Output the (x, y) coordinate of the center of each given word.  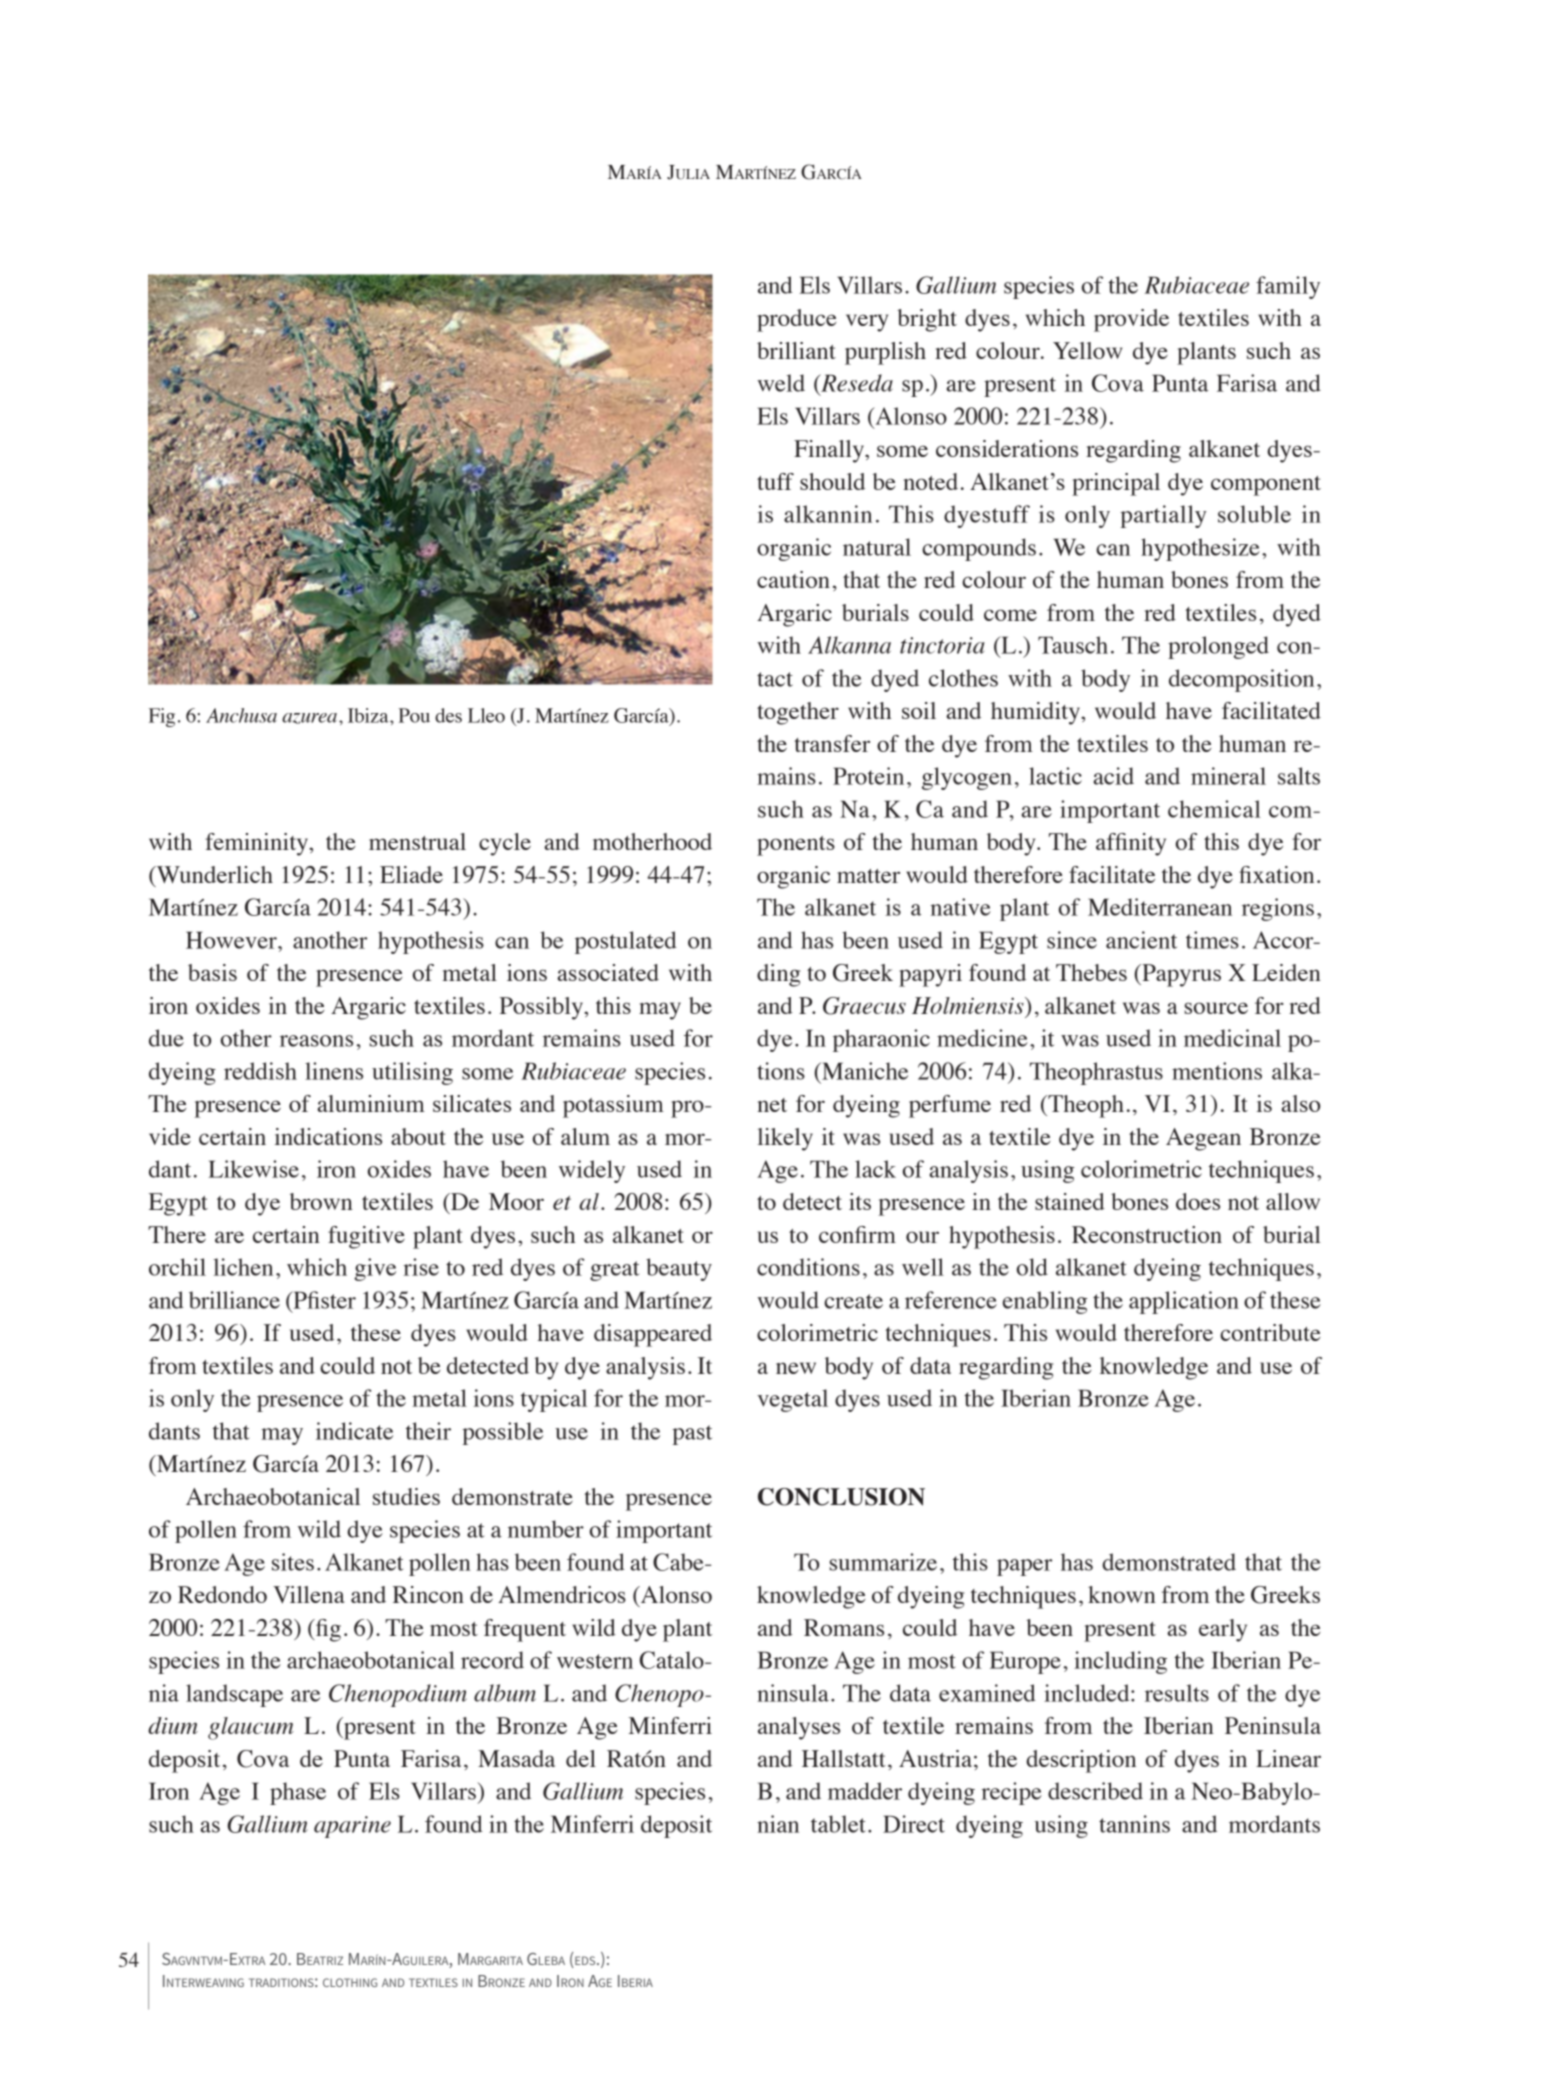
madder (865, 1791)
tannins (1134, 1824)
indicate (354, 1431)
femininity (258, 844)
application (1184, 1302)
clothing (350, 1982)
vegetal (792, 1400)
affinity (1131, 844)
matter (868, 876)
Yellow (1087, 350)
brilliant (796, 350)
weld (781, 383)
